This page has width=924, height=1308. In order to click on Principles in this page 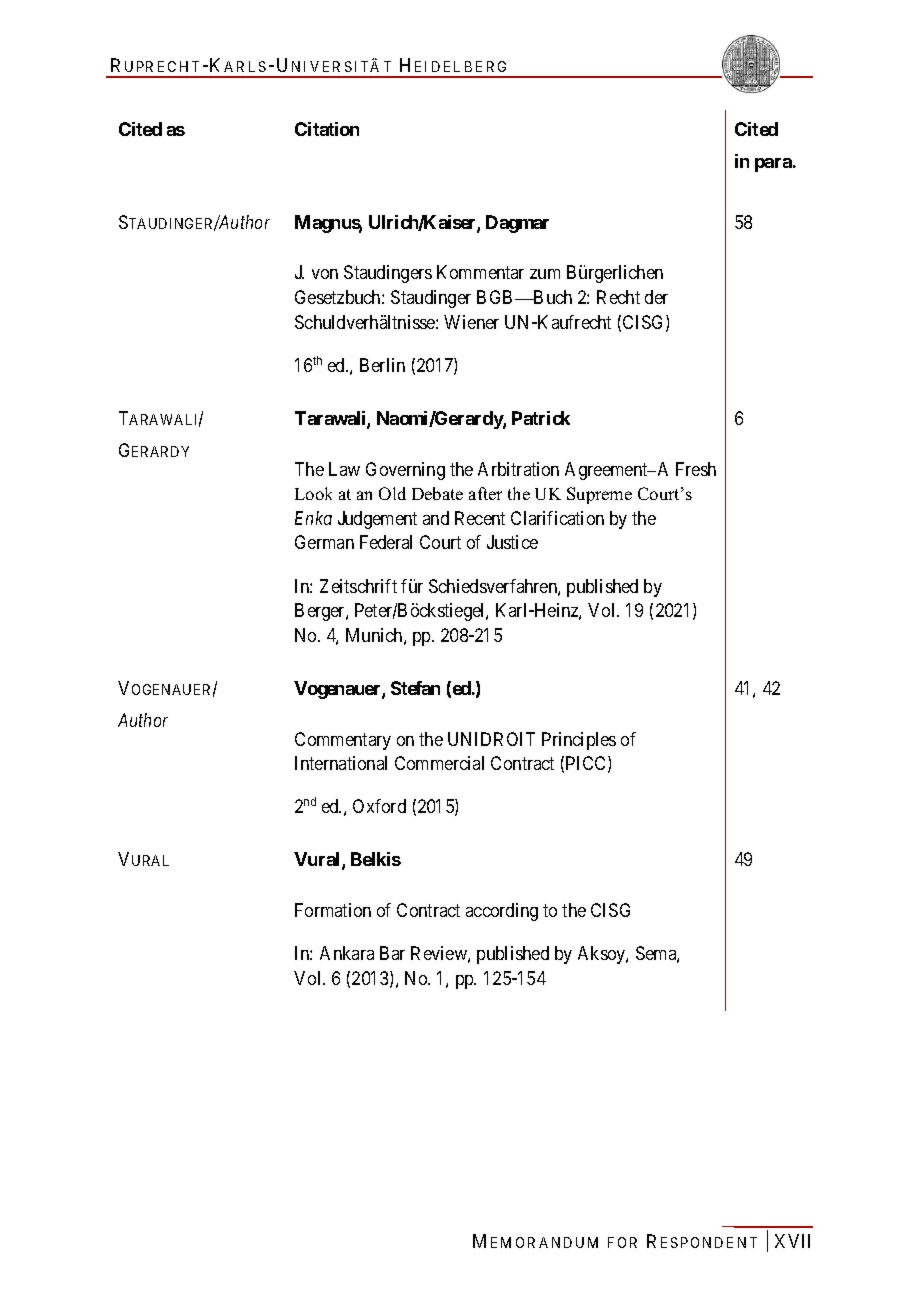, I will do `click(579, 741)`.
